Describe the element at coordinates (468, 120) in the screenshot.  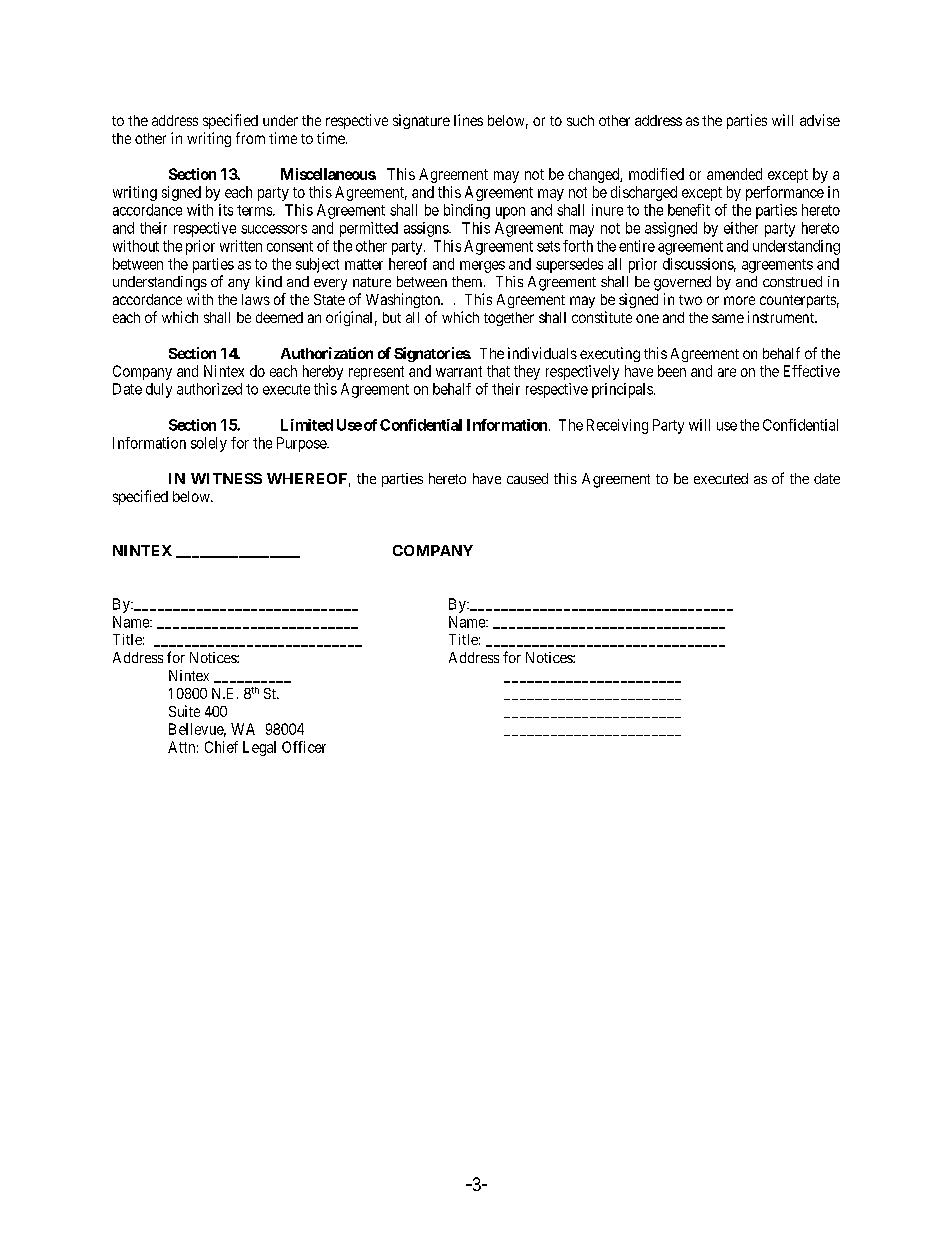
I see `lines` at that location.
